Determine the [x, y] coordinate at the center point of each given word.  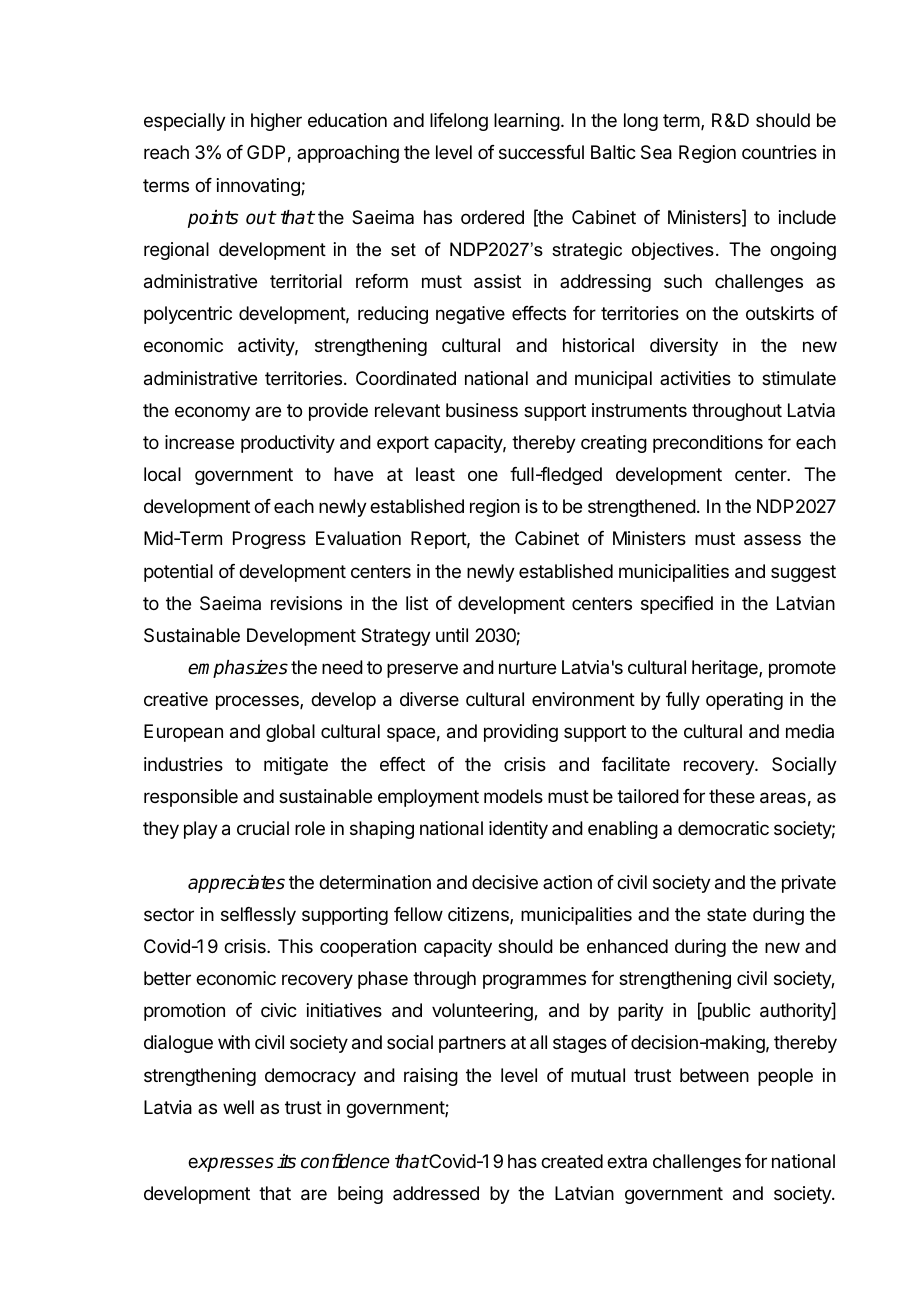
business [482, 410]
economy [212, 413]
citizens [479, 915]
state [726, 914]
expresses [231, 1164]
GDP [266, 152]
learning [527, 122]
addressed [436, 1193]
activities [695, 378]
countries [779, 152]
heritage [726, 669]
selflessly [258, 916]
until [452, 635]
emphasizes [238, 669]
